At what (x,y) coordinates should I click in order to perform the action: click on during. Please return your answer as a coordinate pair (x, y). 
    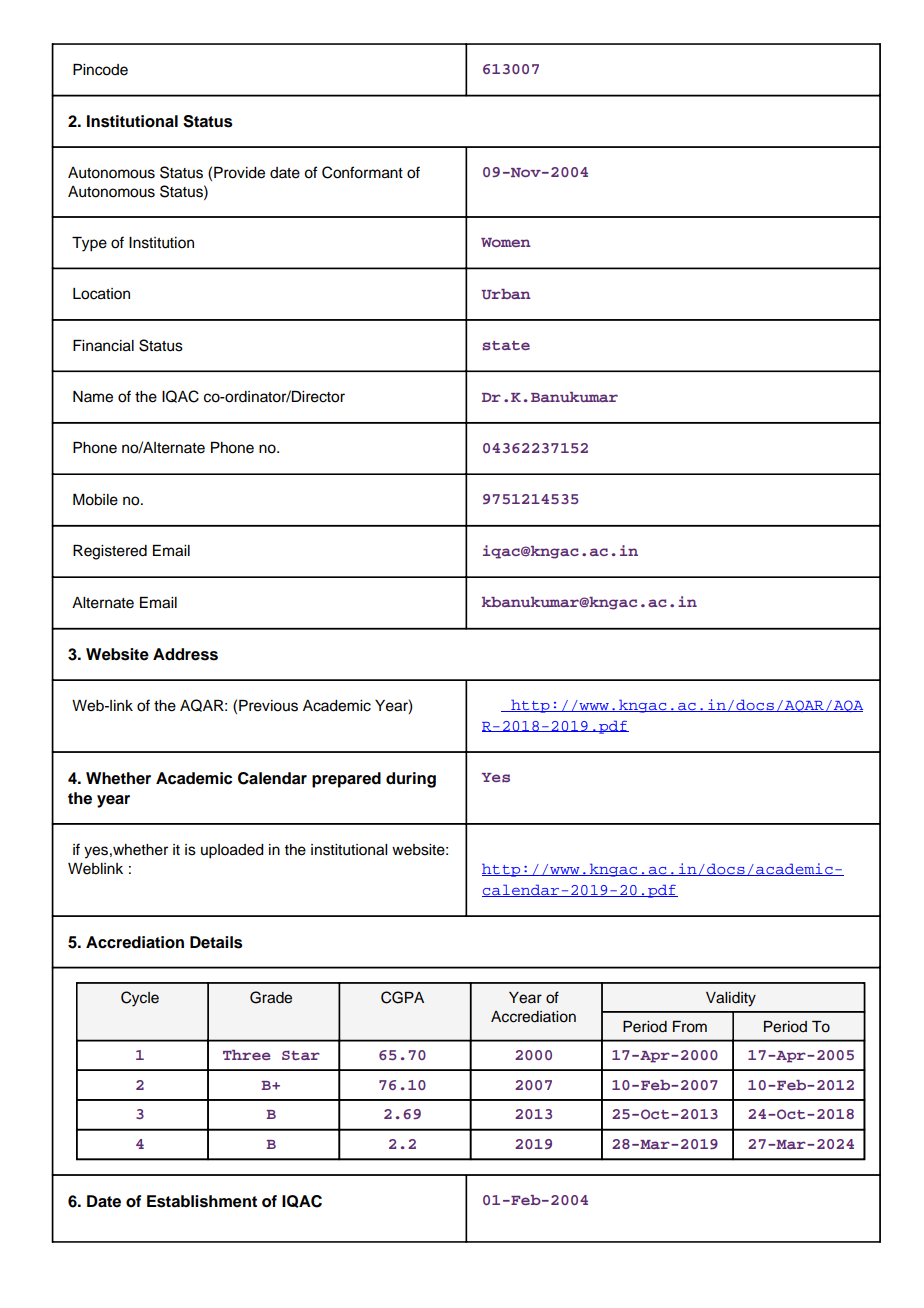
    Looking at the image, I should click on (411, 780).
